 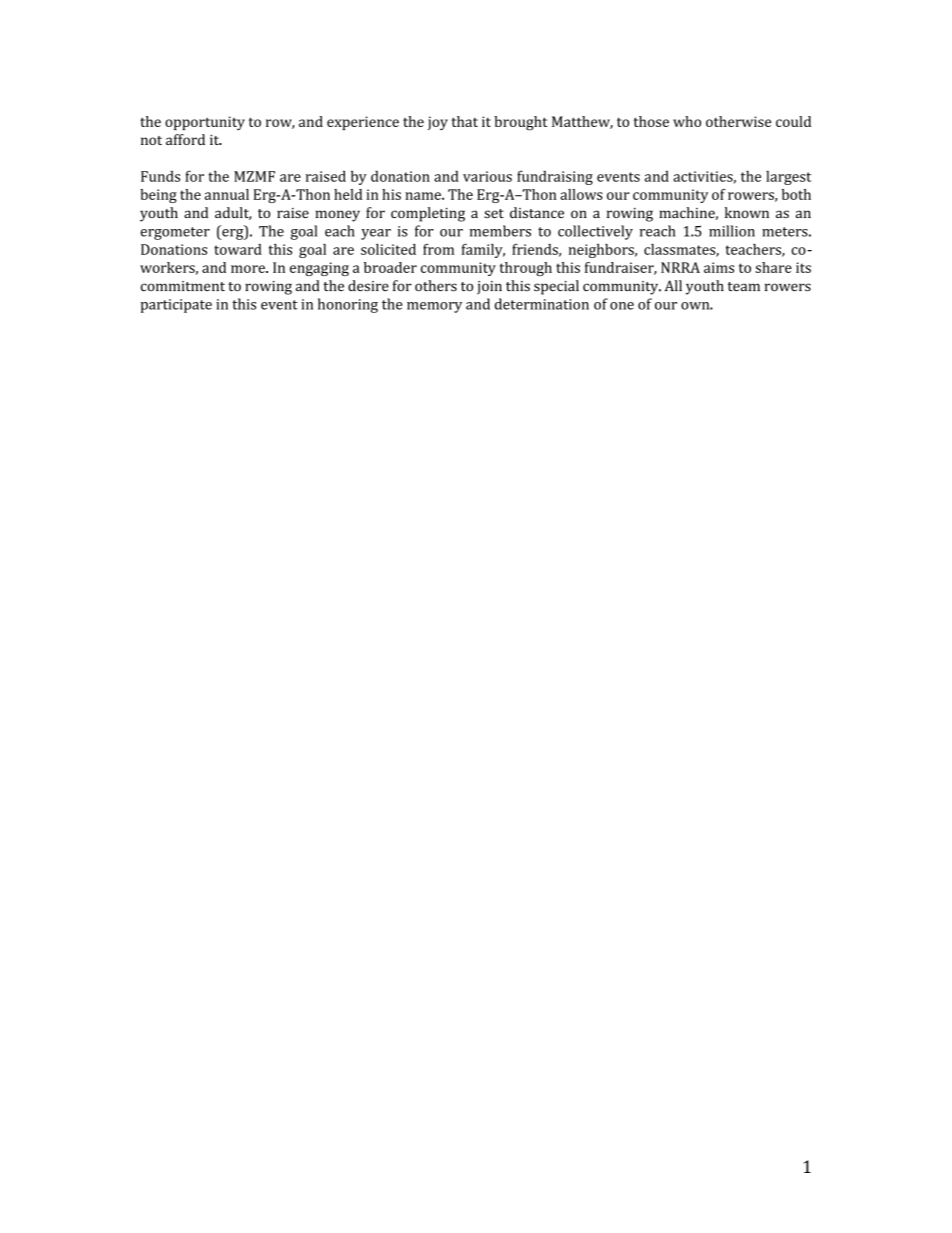 I want to click on opportunity, so click(x=205, y=123).
